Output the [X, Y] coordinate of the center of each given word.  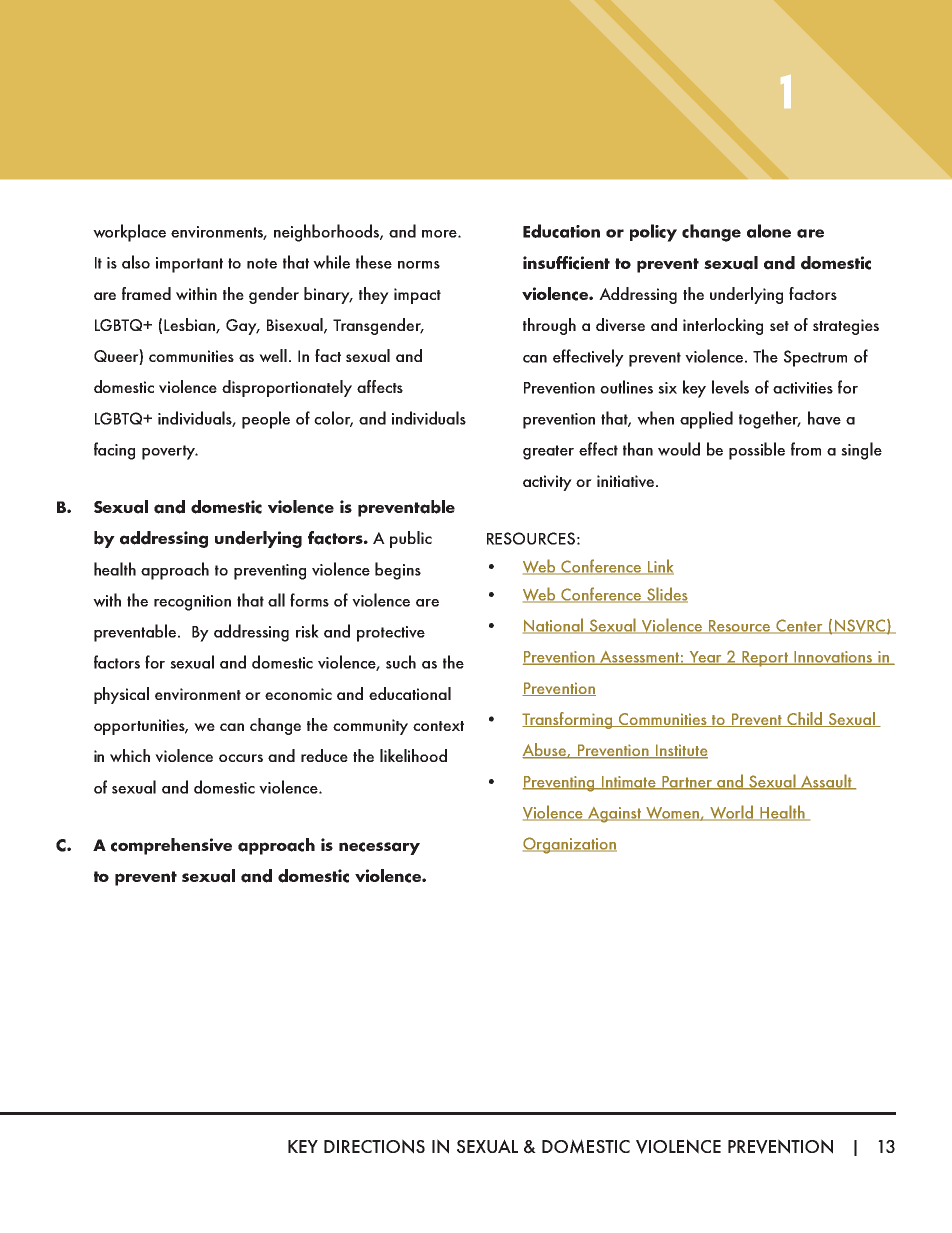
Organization [570, 845]
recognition [192, 603]
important [189, 265]
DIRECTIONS [374, 1146]
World [732, 813]
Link [660, 567]
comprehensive [171, 846]
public [411, 539]
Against [615, 815]
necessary [379, 848]
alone [769, 231]
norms [419, 265]
